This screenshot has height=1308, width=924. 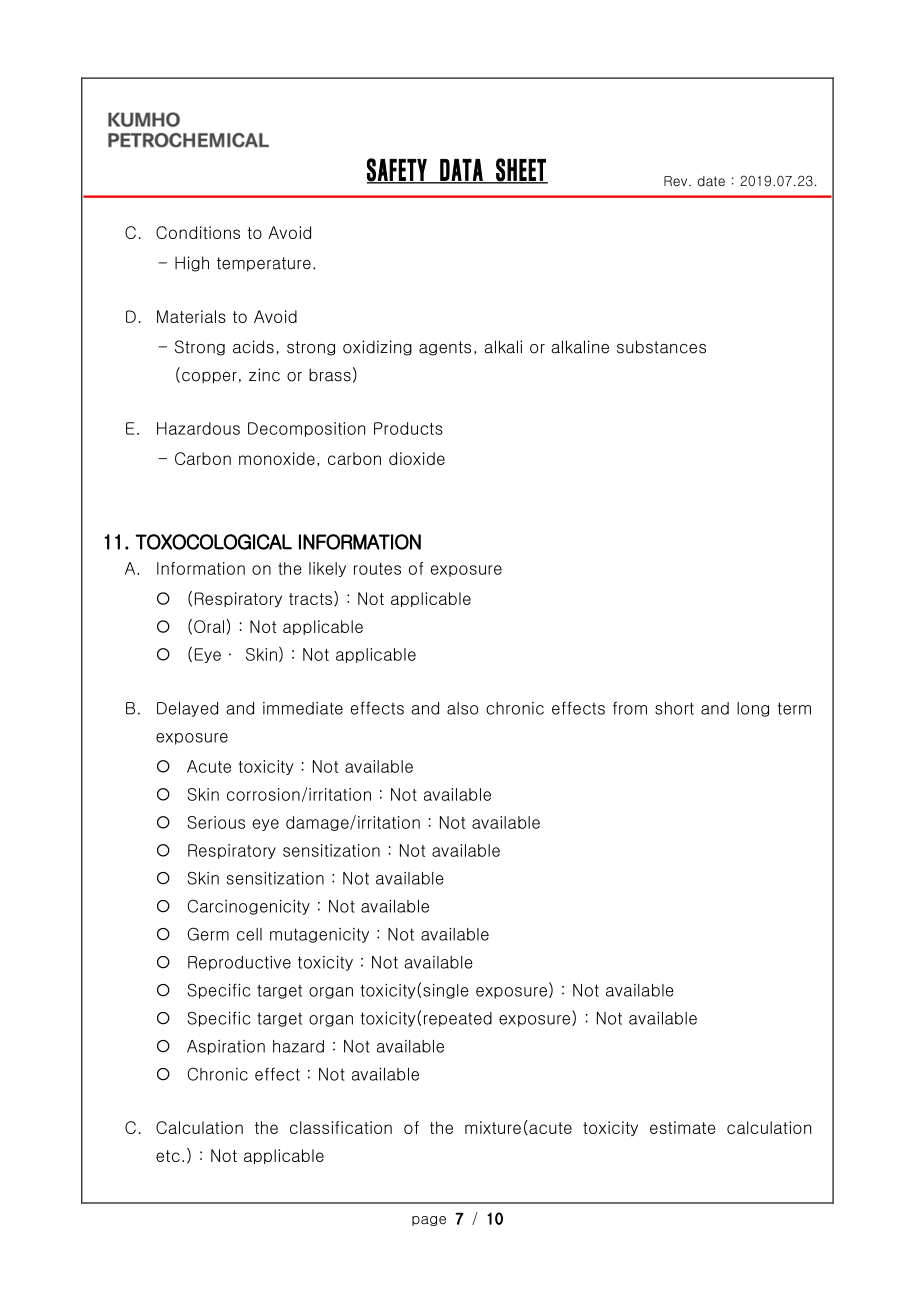 What do you see at coordinates (417, 458) in the screenshot?
I see `dioxide` at bounding box center [417, 458].
